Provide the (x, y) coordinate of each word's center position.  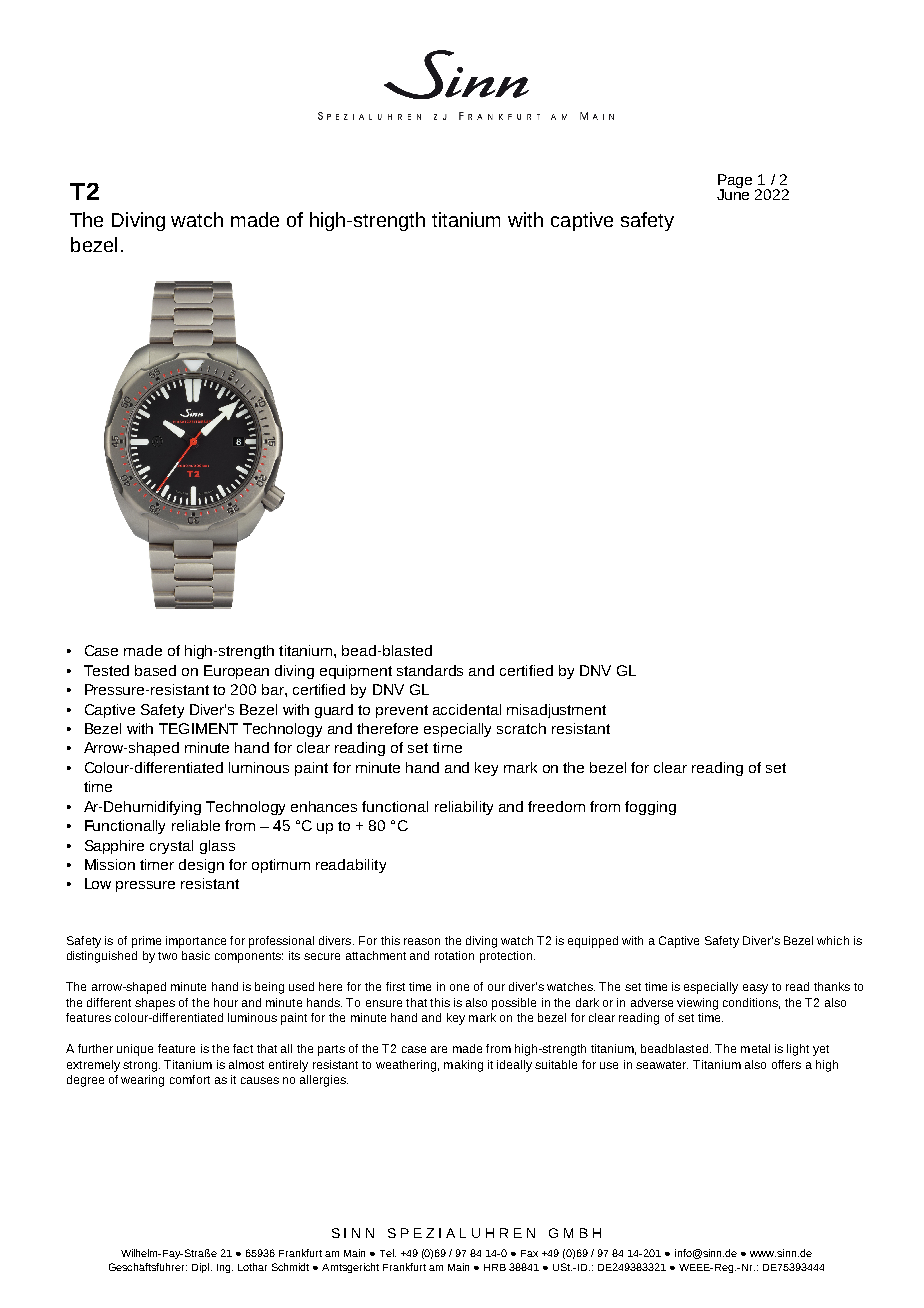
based (155, 670)
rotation (454, 955)
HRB (495, 1267)
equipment (356, 672)
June (733, 193)
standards (430, 670)
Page (735, 182)
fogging (650, 808)
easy (755, 989)
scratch (521, 728)
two (167, 956)
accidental (467, 709)
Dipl (200, 1268)
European (236, 672)
